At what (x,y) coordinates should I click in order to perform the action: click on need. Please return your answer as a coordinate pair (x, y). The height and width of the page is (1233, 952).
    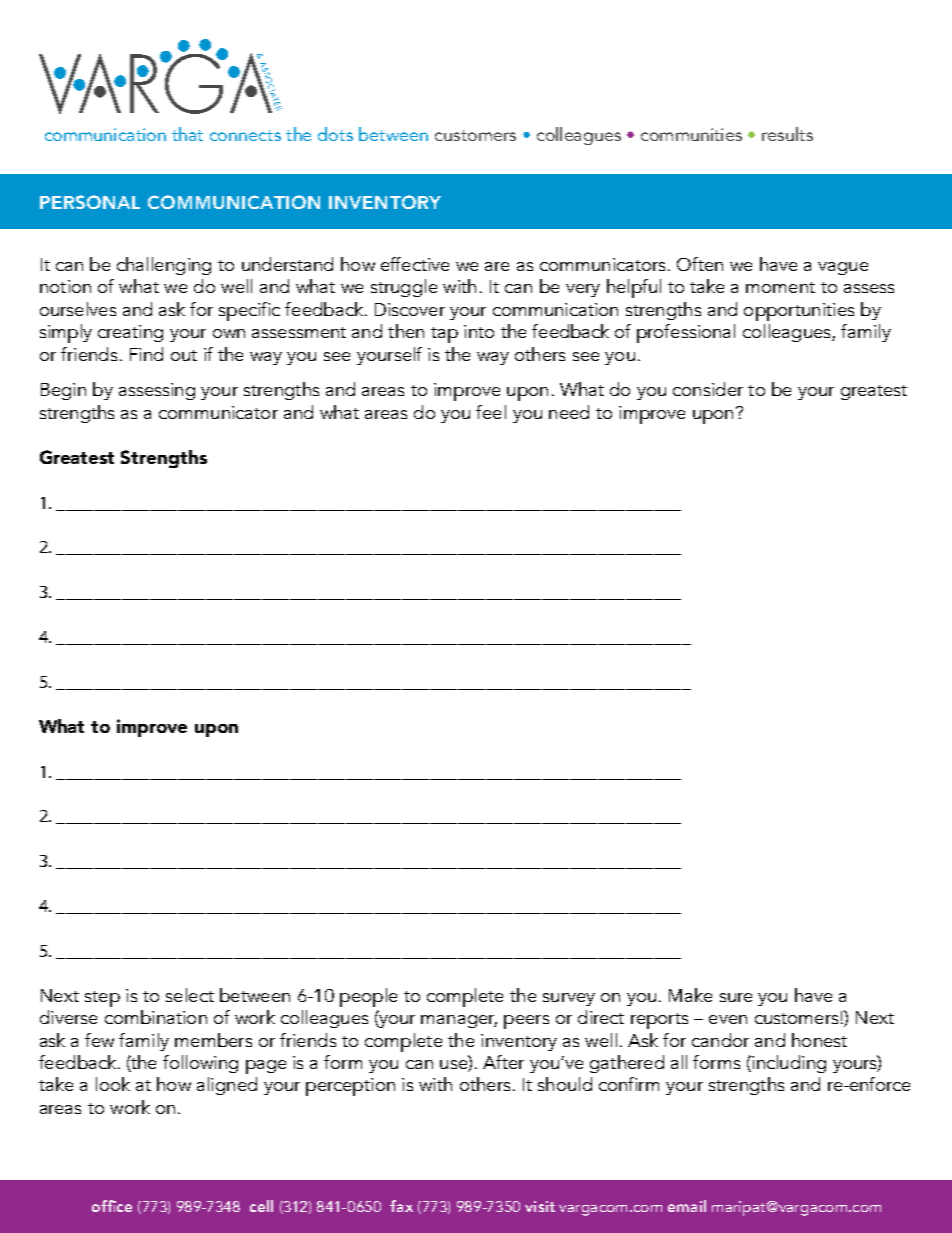
    Looking at the image, I should click on (569, 412).
